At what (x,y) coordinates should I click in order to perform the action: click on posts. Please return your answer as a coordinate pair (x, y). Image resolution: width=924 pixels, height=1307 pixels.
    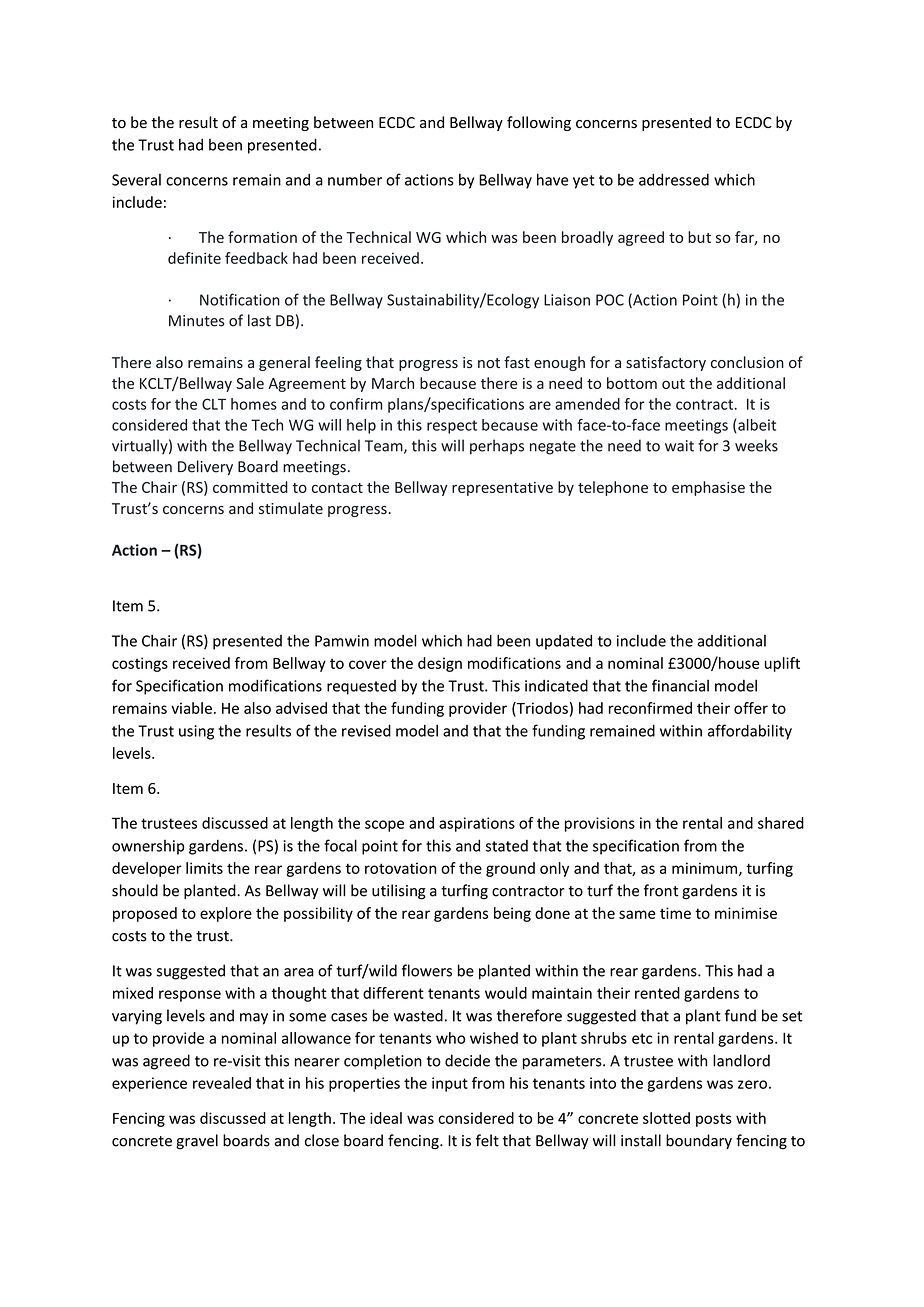
    Looking at the image, I should click on (714, 1120).
